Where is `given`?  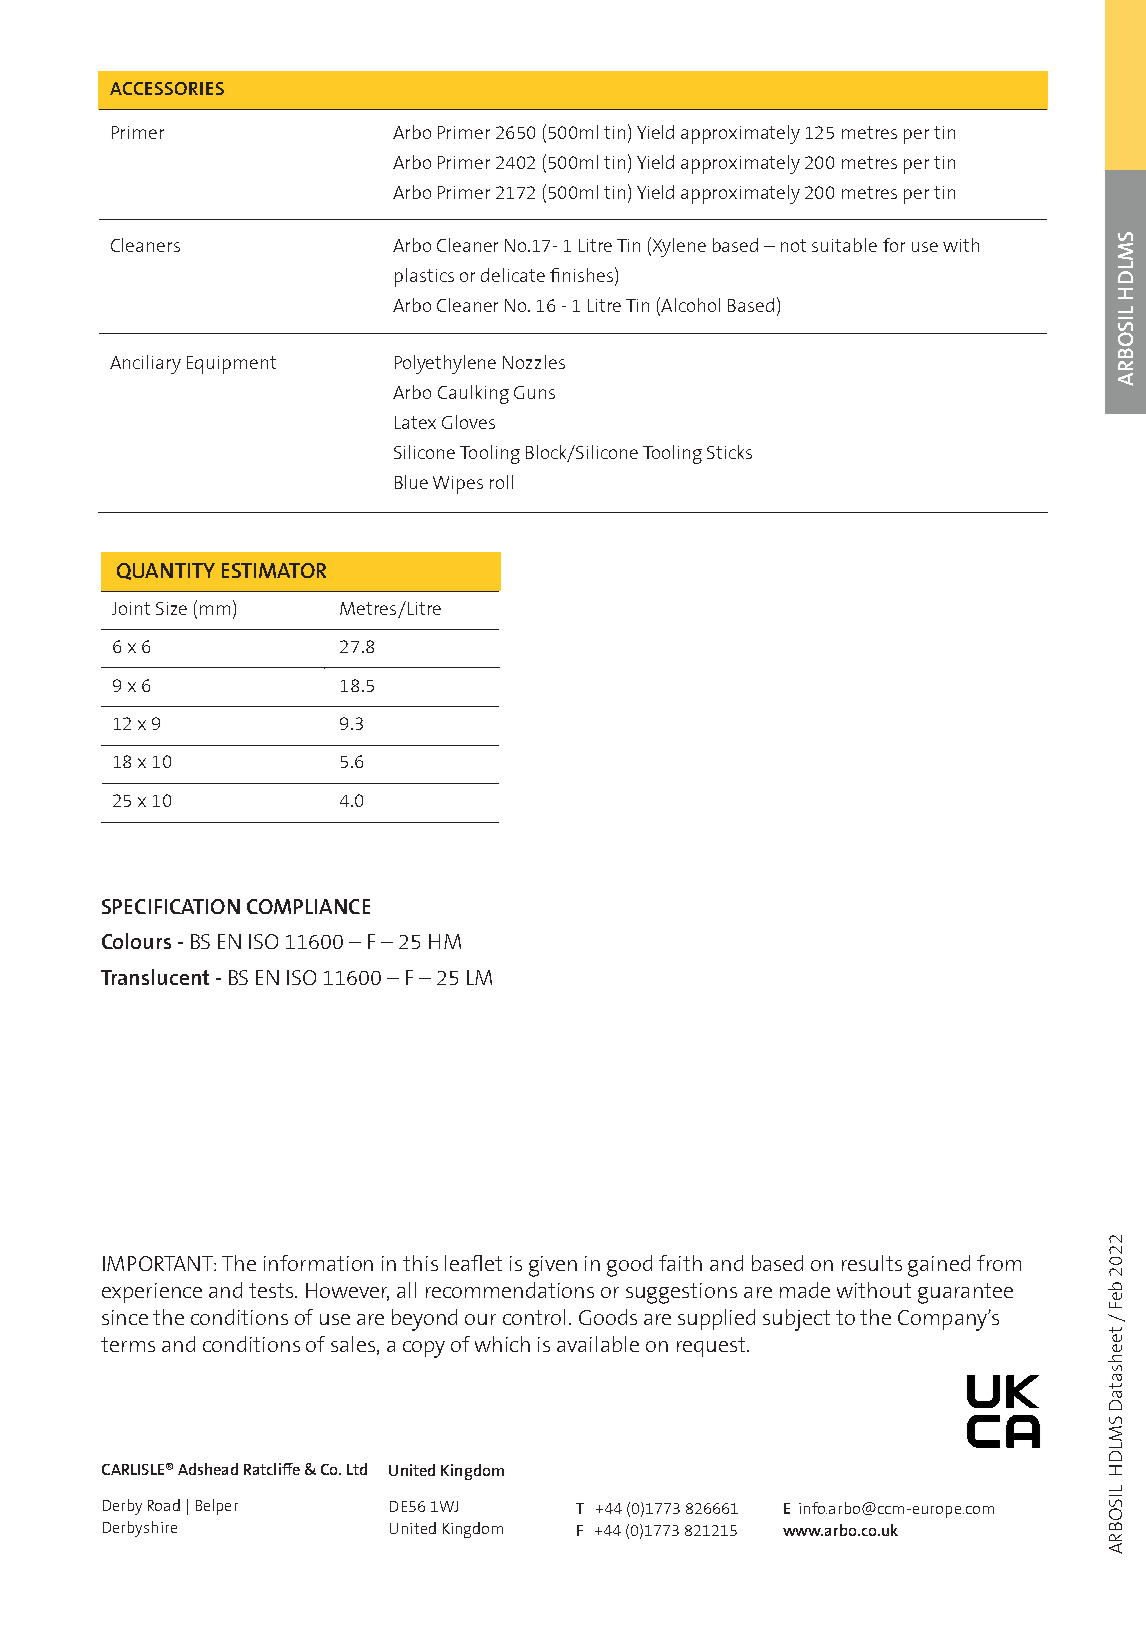 given is located at coordinates (553, 1266).
